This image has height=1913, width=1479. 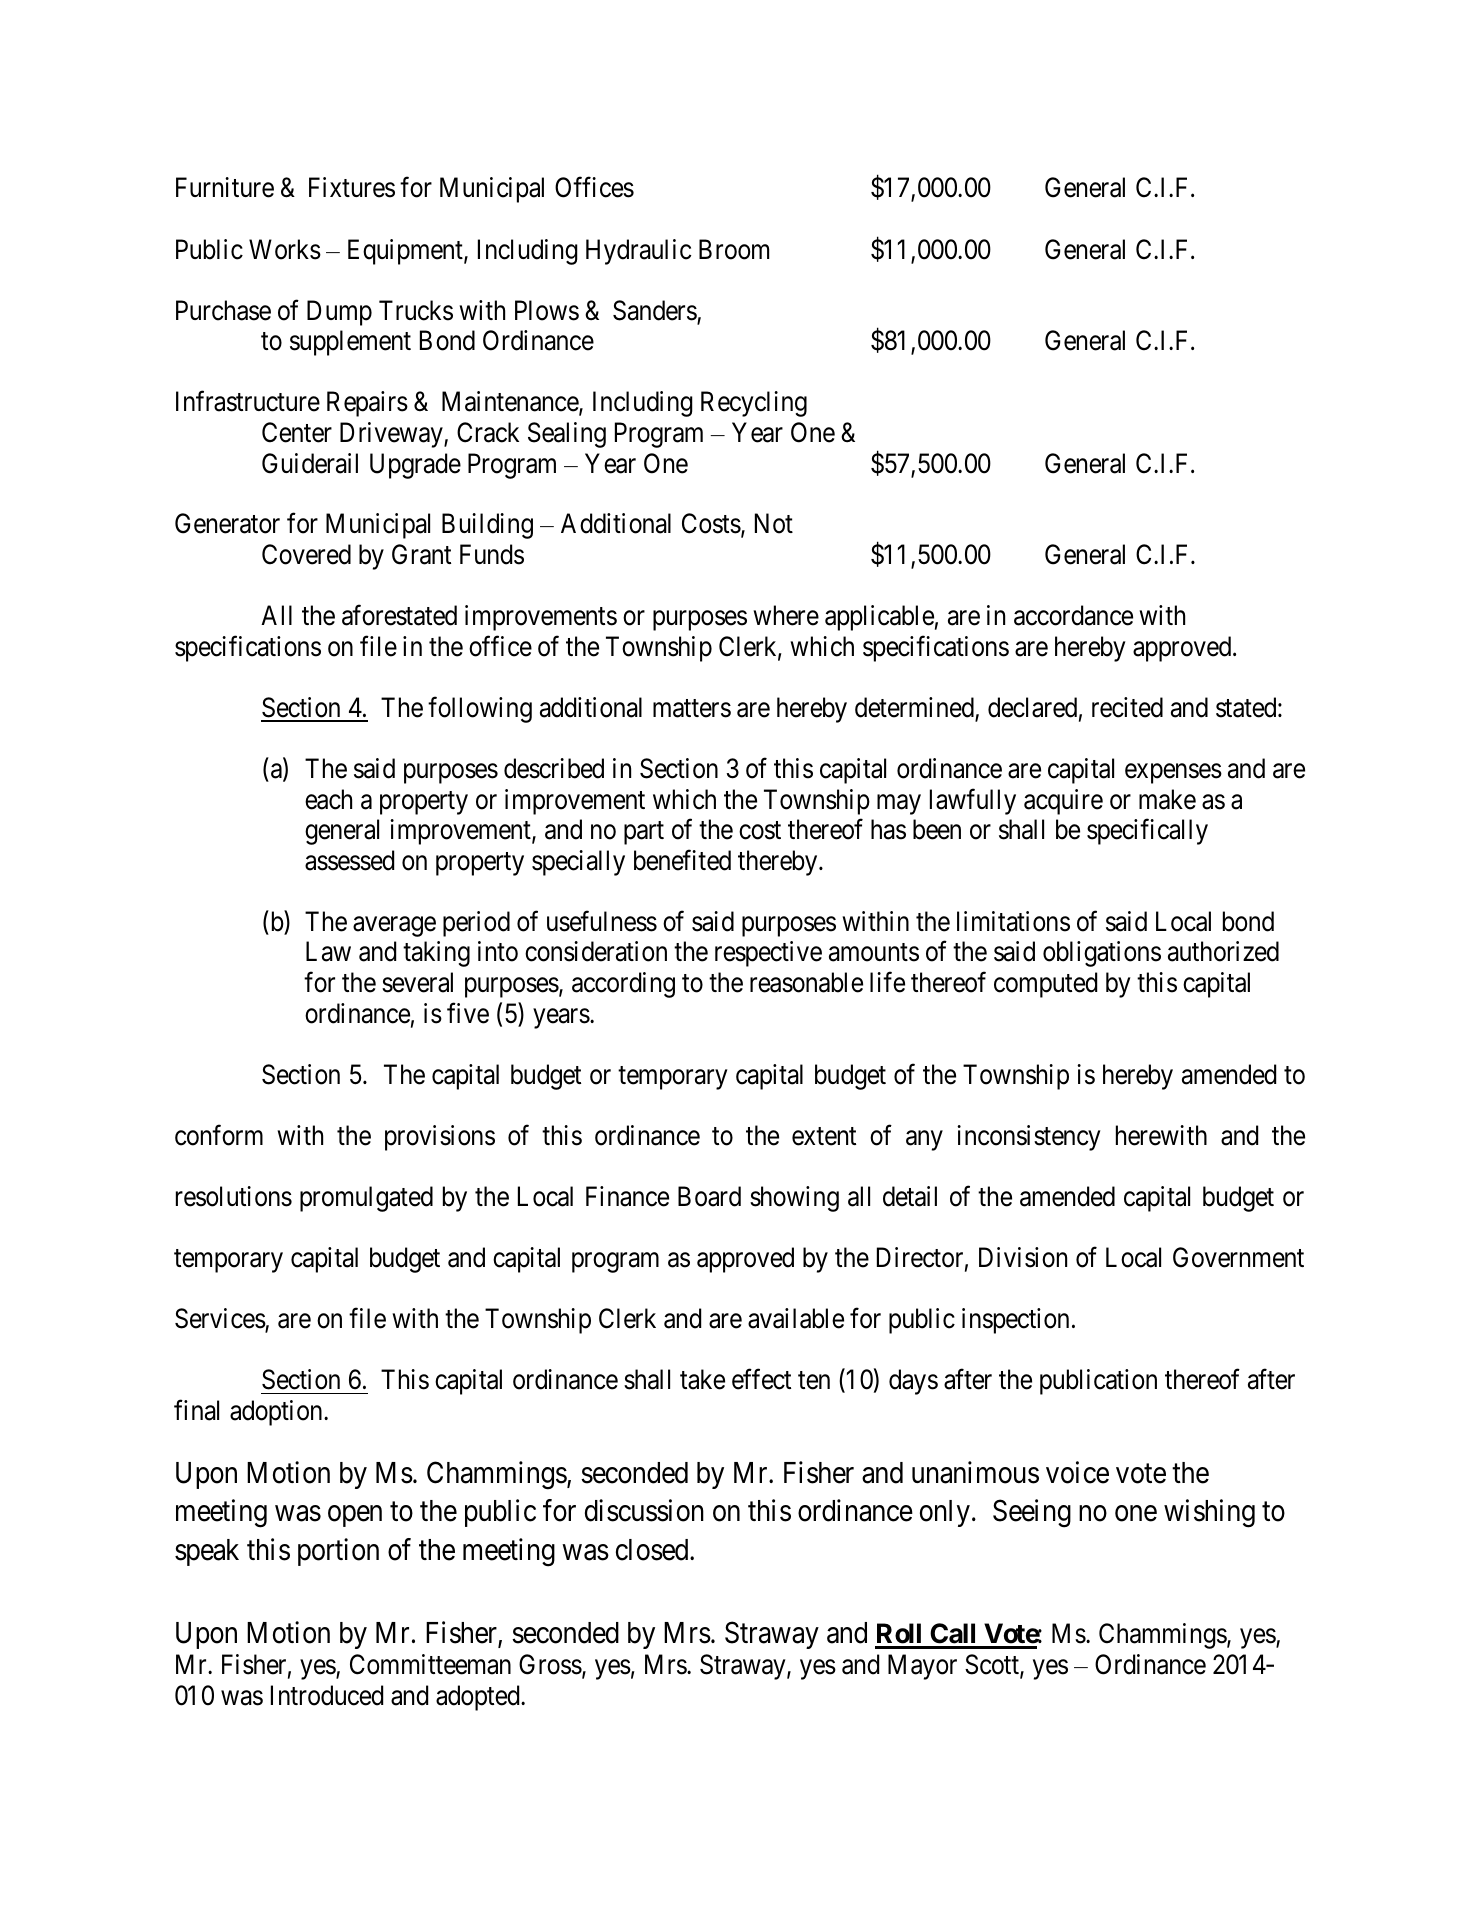 What do you see at coordinates (327, 1695) in the image?
I see `Introduced` at bounding box center [327, 1695].
